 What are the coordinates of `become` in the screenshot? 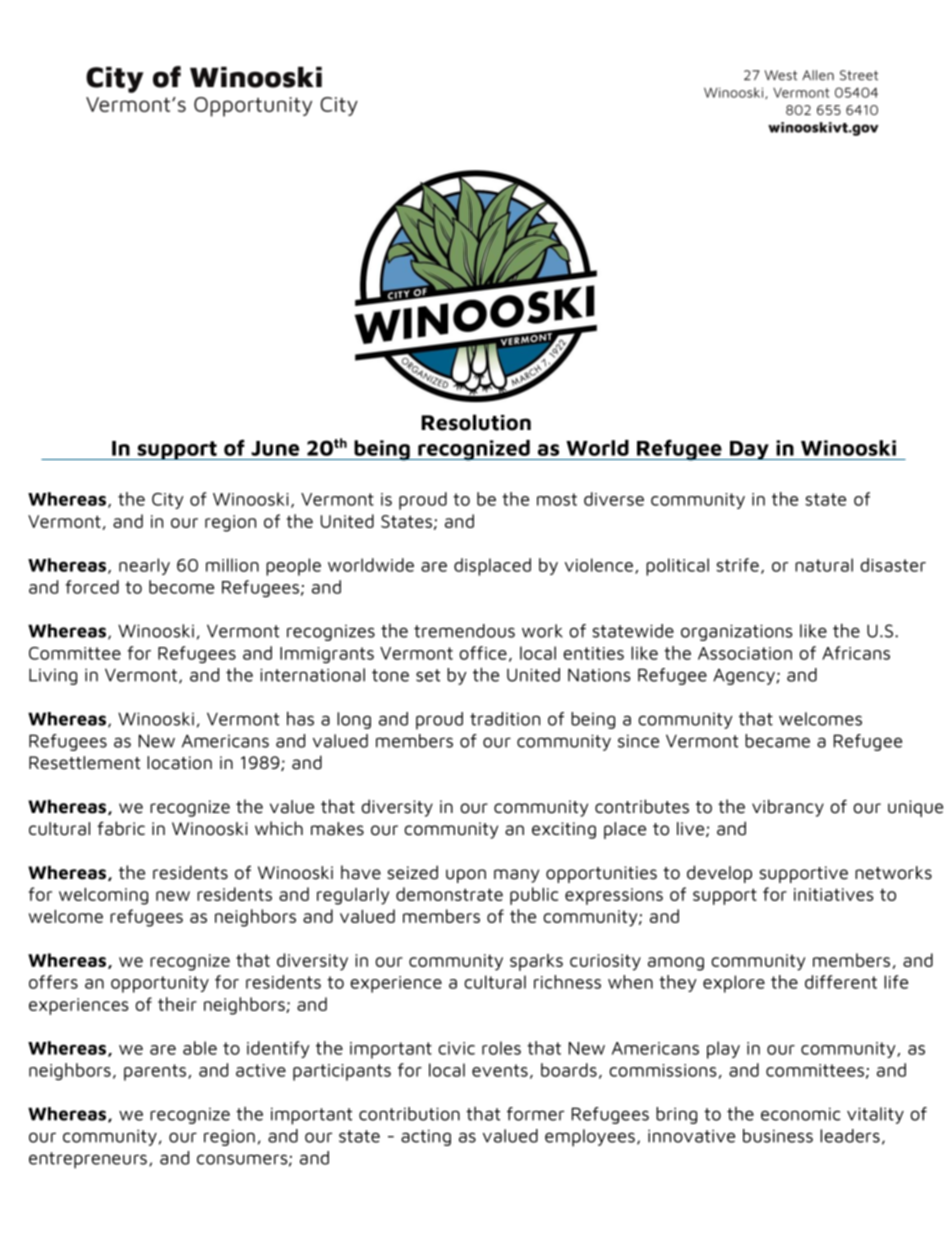 It's located at (181, 587).
